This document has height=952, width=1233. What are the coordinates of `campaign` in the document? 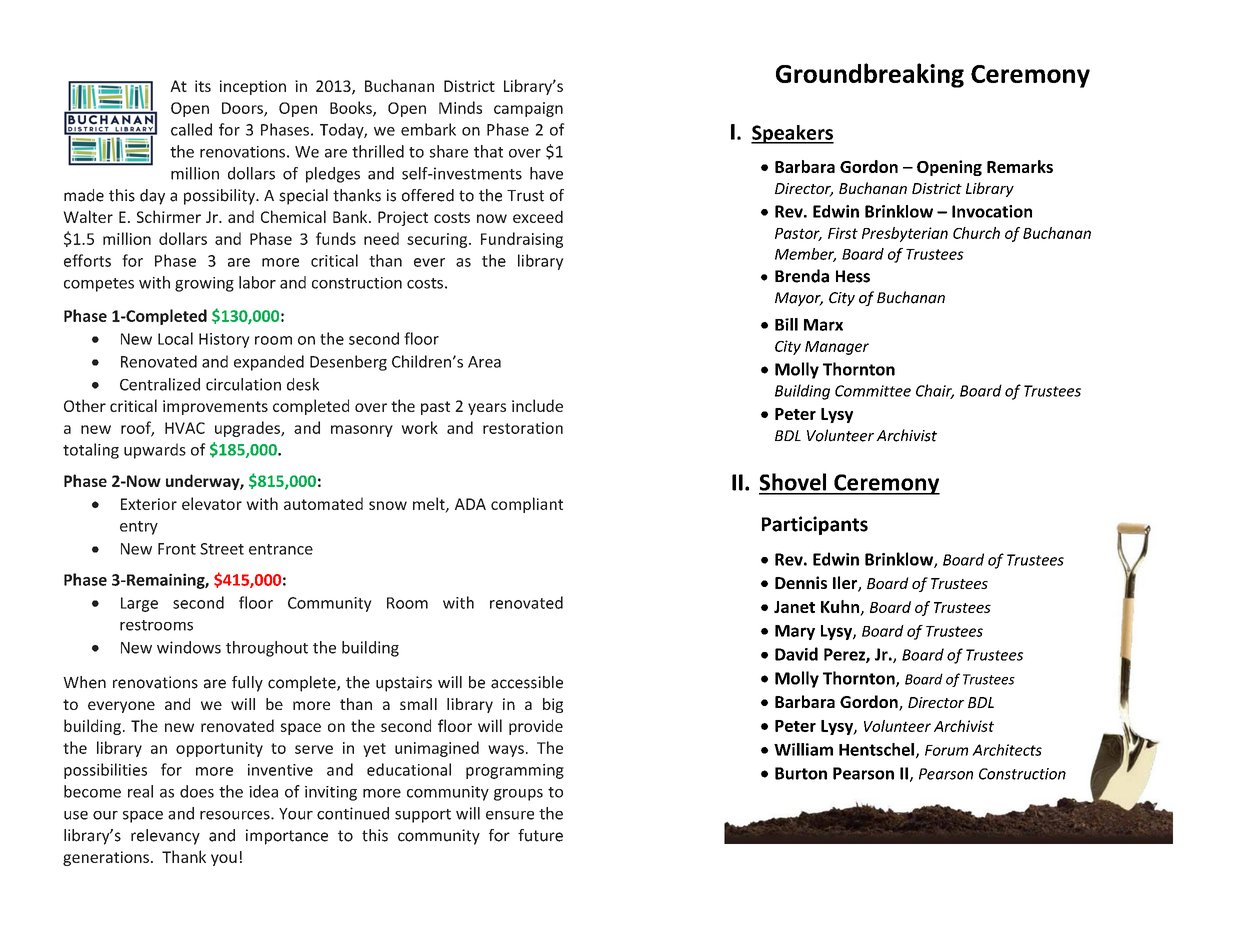 It's located at (528, 109).
